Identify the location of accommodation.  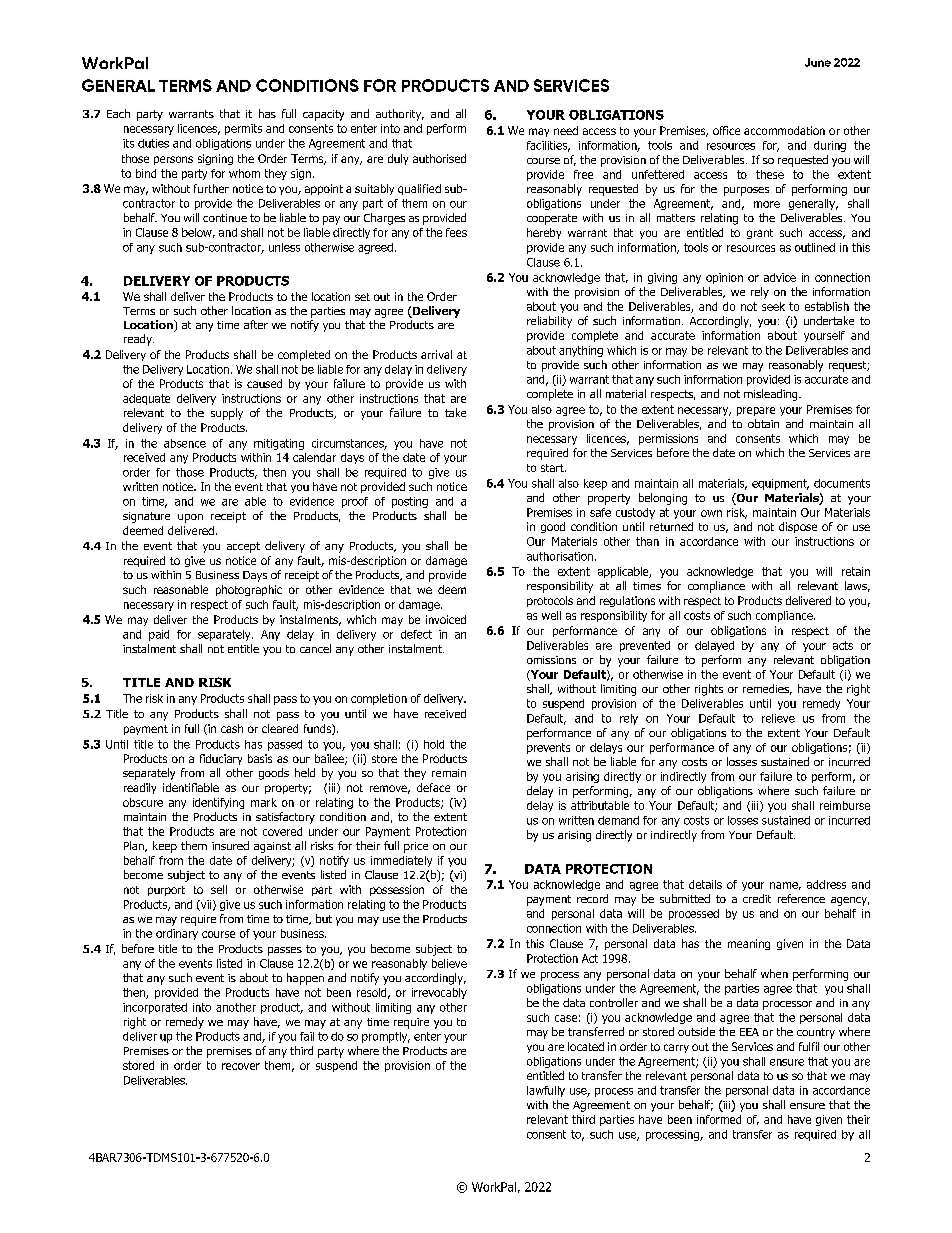
(784, 130).
